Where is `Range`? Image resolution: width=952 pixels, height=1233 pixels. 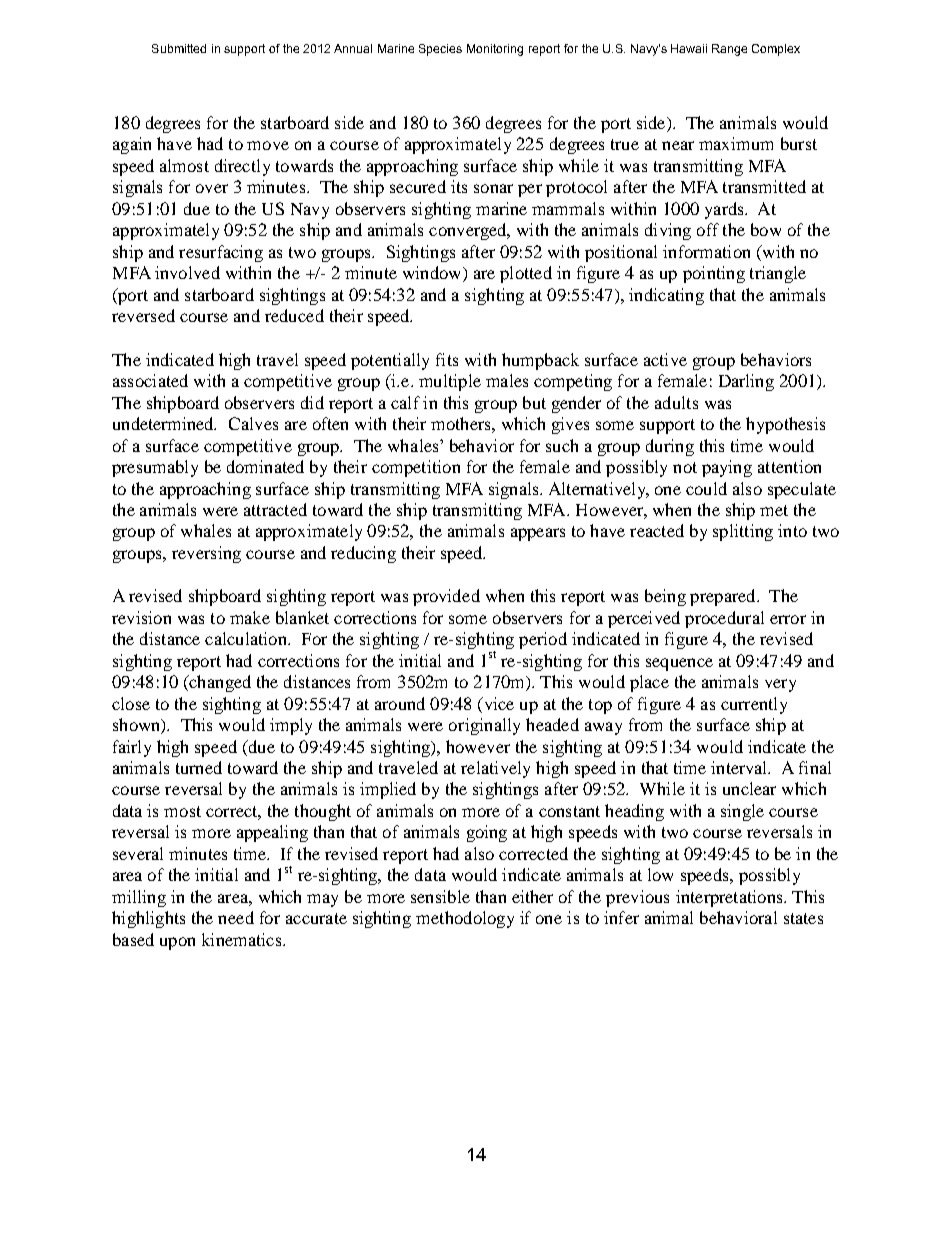
Range is located at coordinates (729, 50).
